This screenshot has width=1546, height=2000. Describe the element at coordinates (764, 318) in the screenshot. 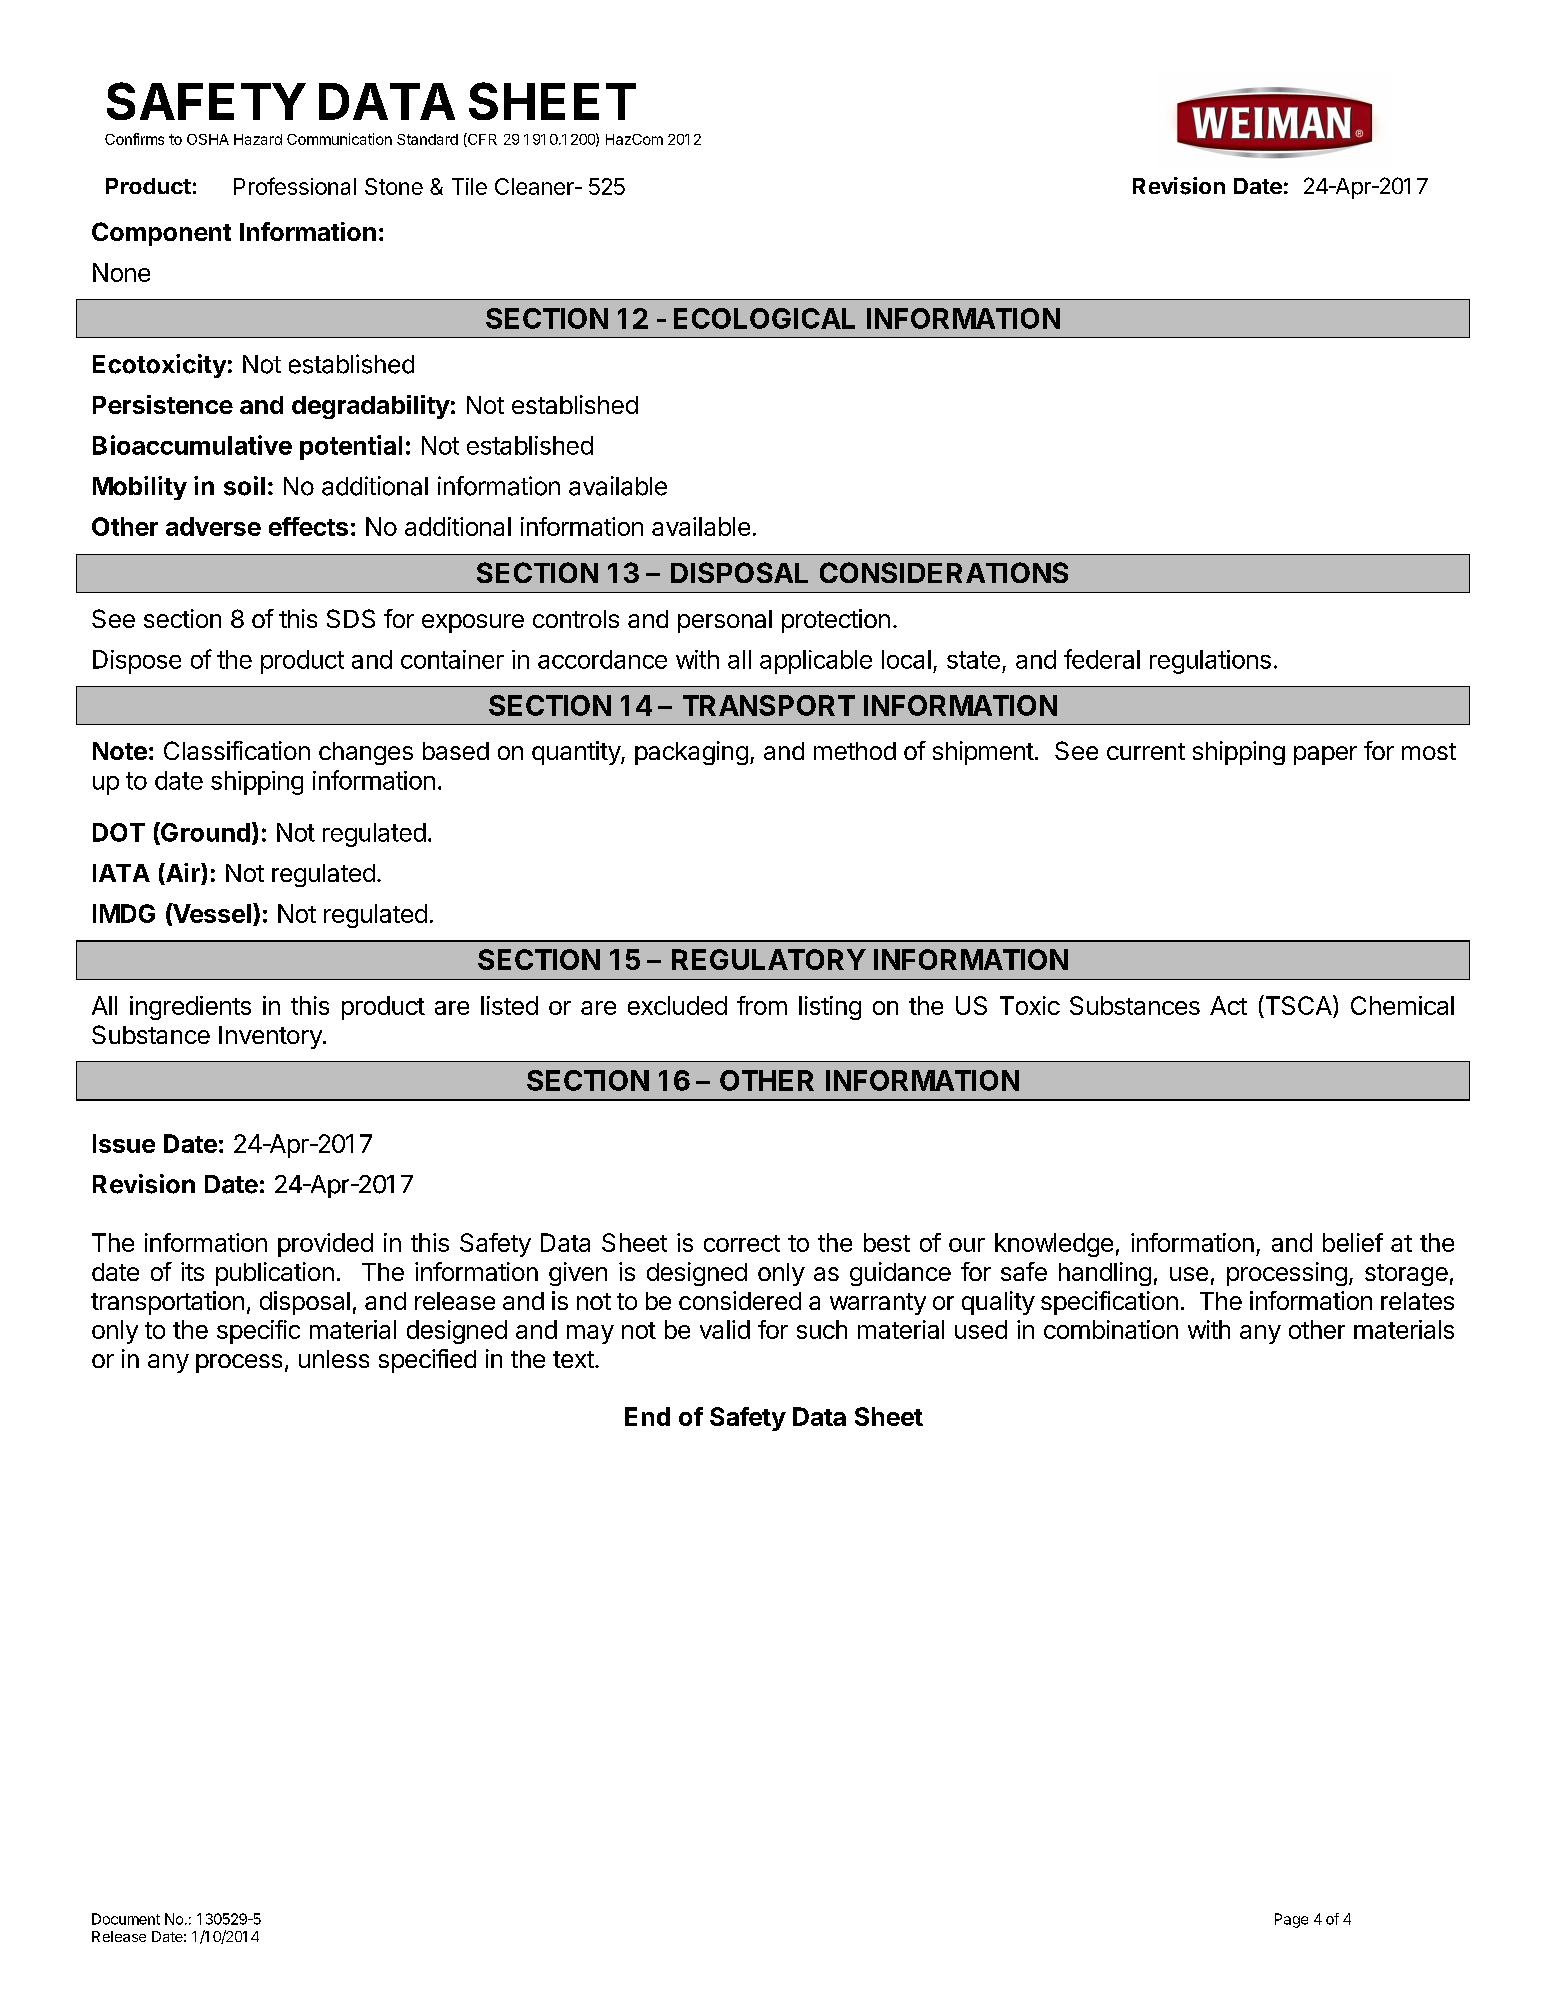

I see `ECOLOGICAL` at that location.
